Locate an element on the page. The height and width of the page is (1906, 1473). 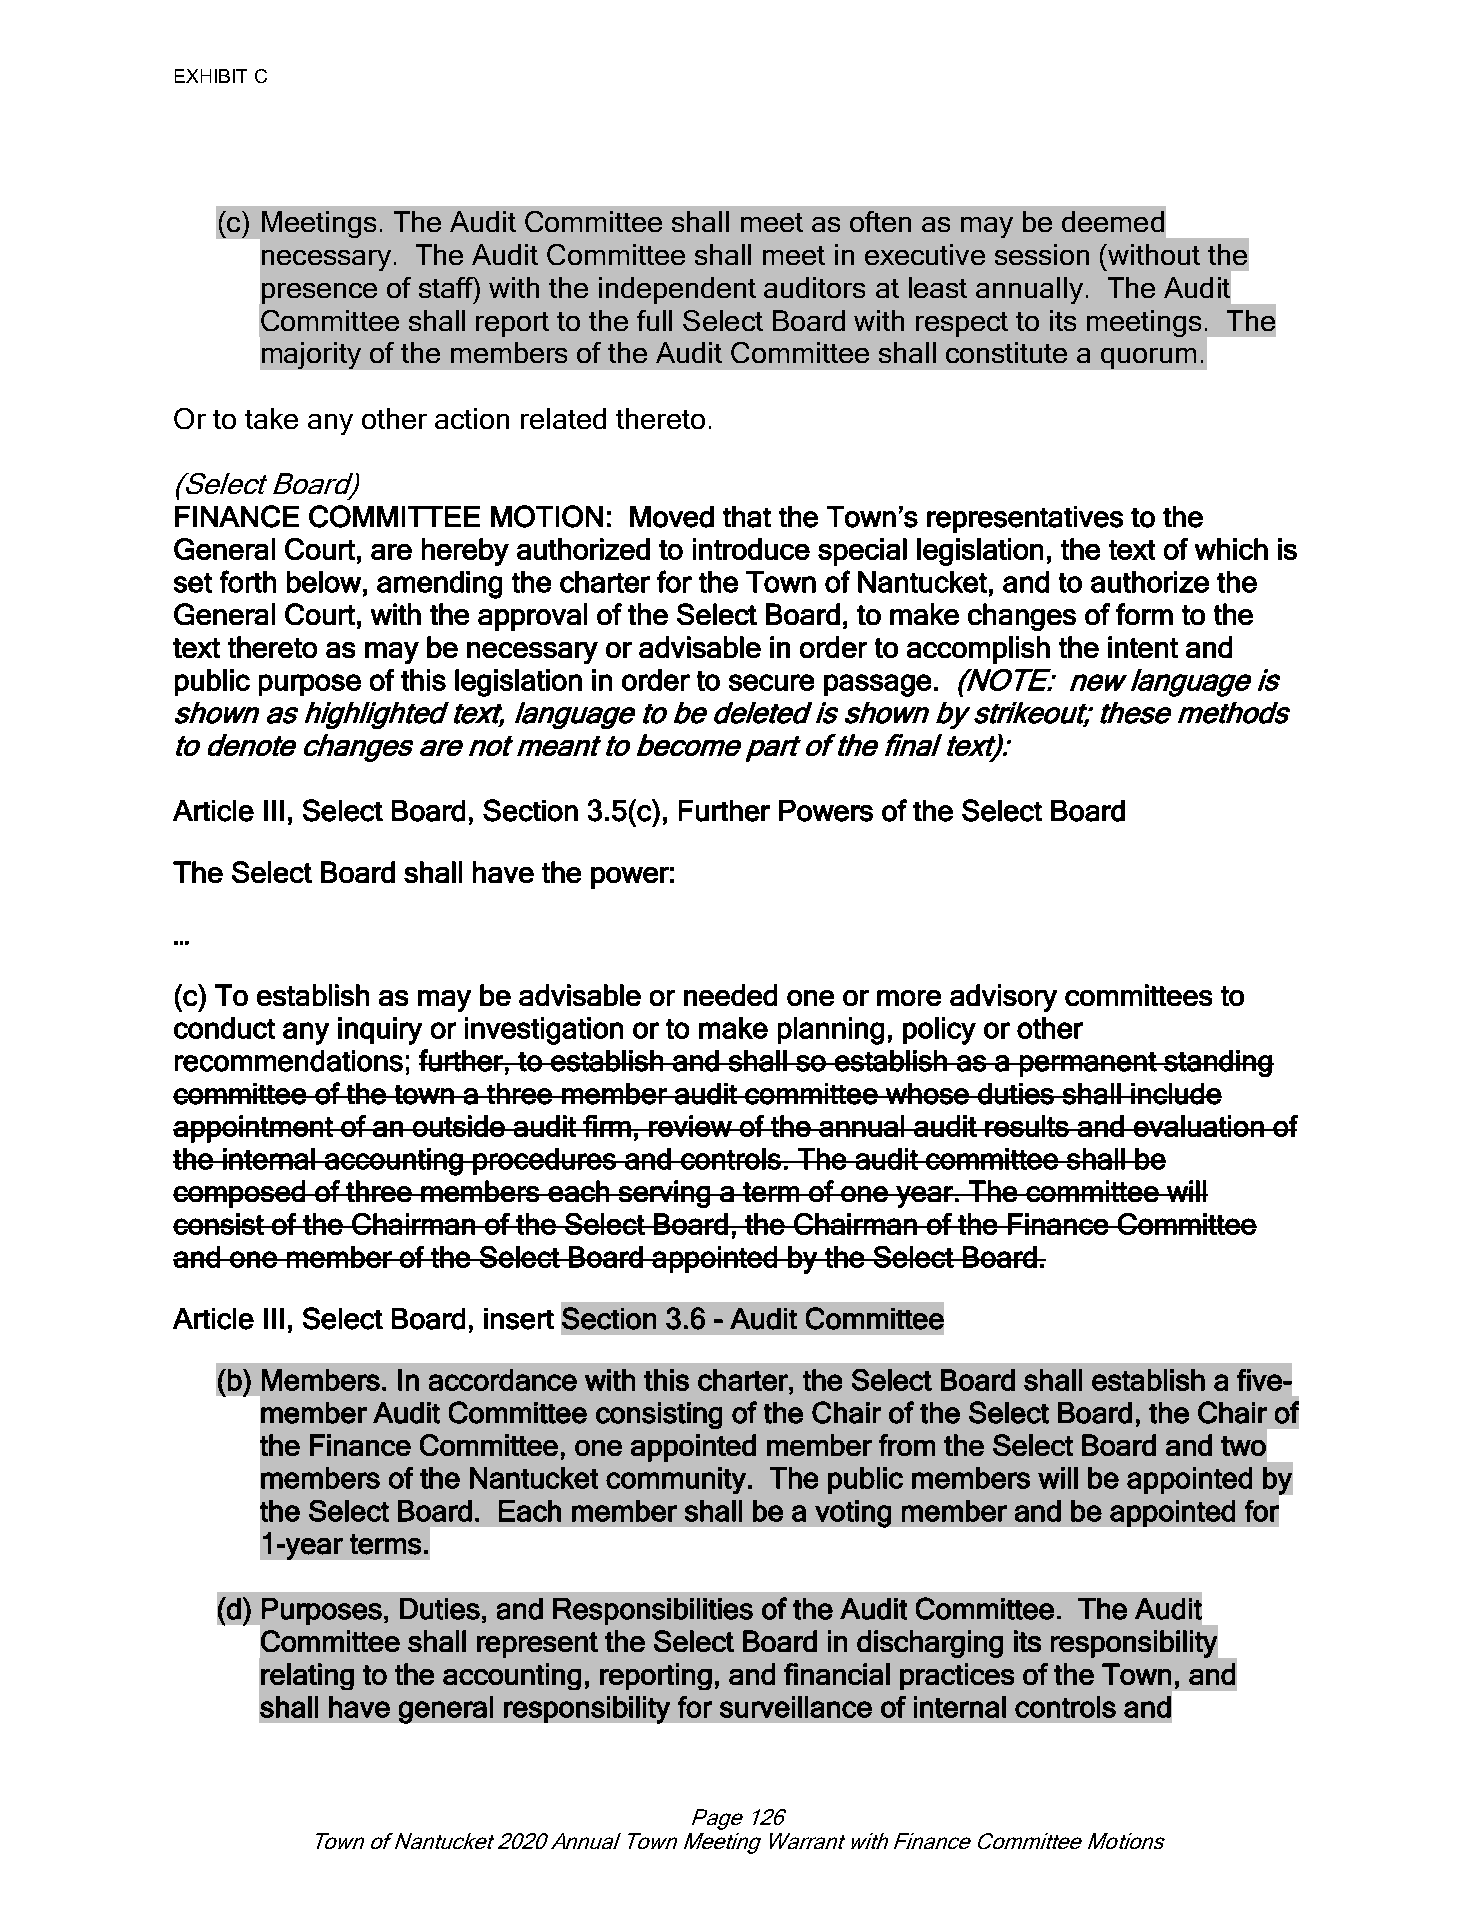
deemed is located at coordinates (1113, 221).
